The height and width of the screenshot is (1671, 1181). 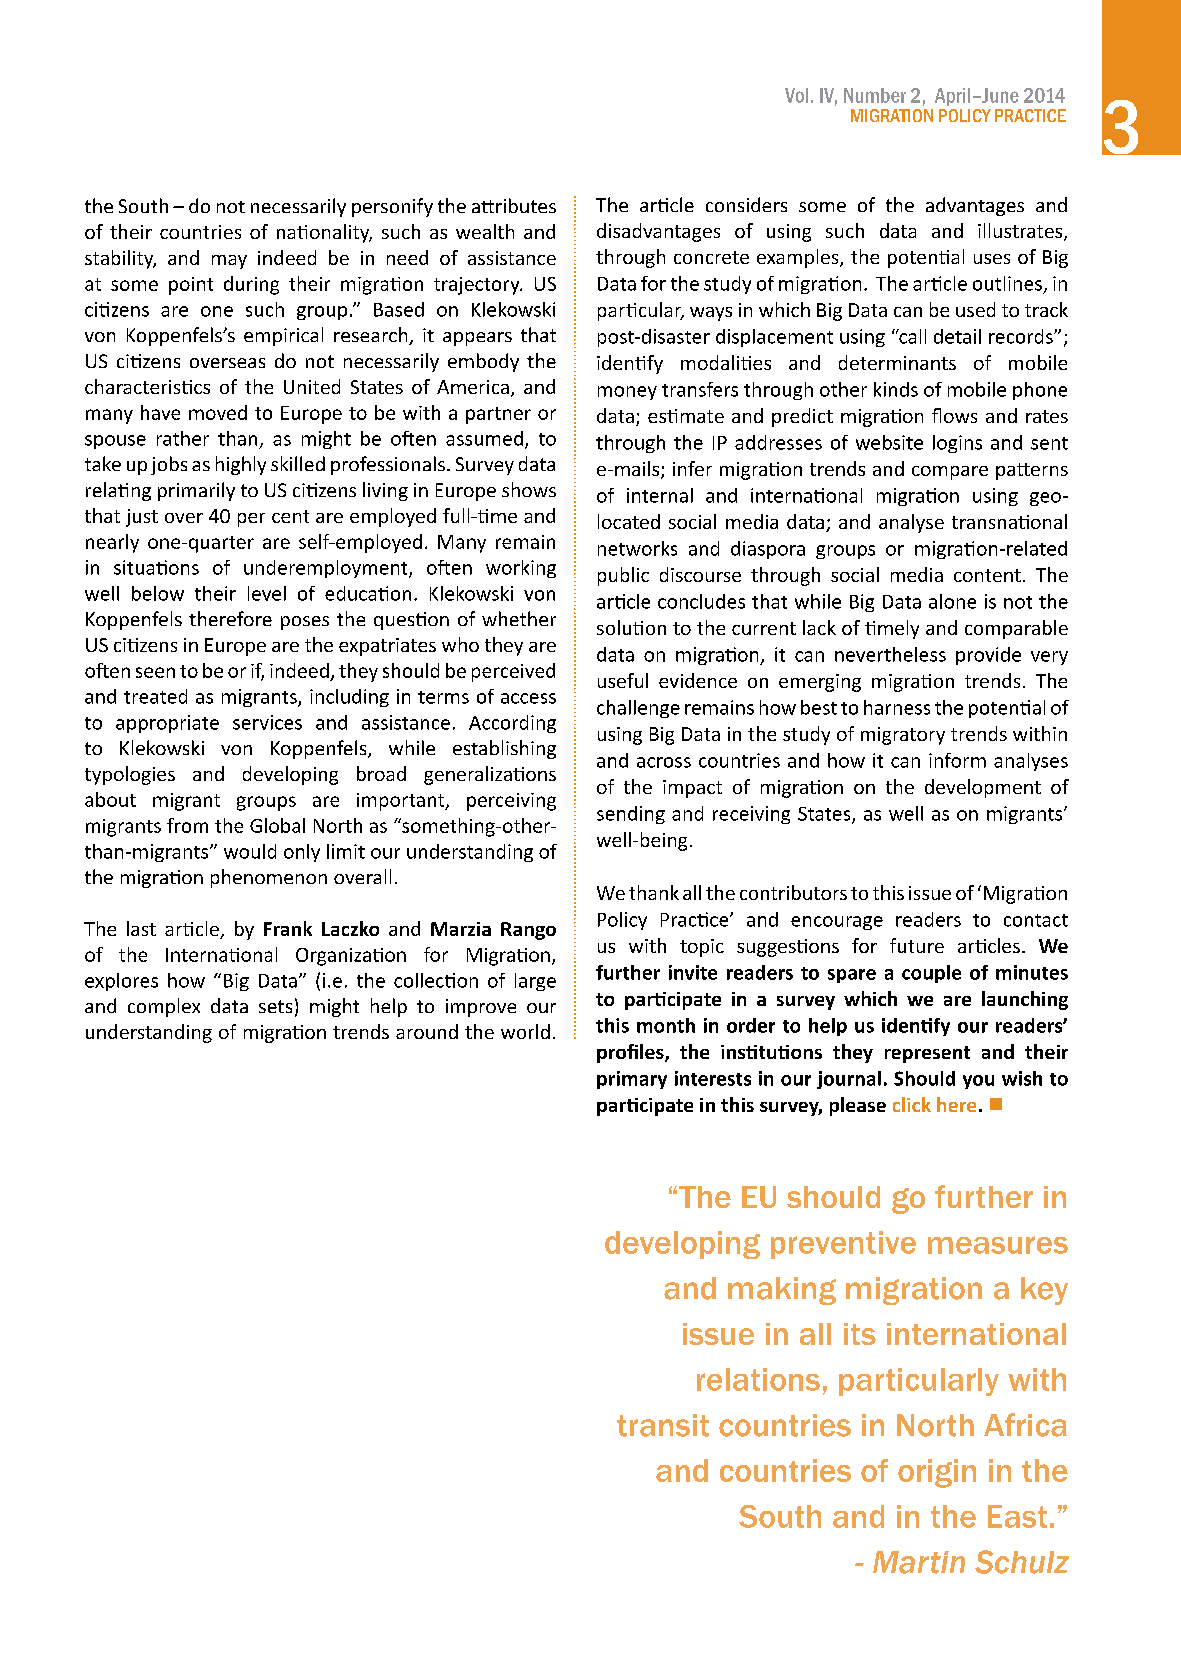 What do you see at coordinates (983, 788) in the screenshot?
I see `development` at bounding box center [983, 788].
